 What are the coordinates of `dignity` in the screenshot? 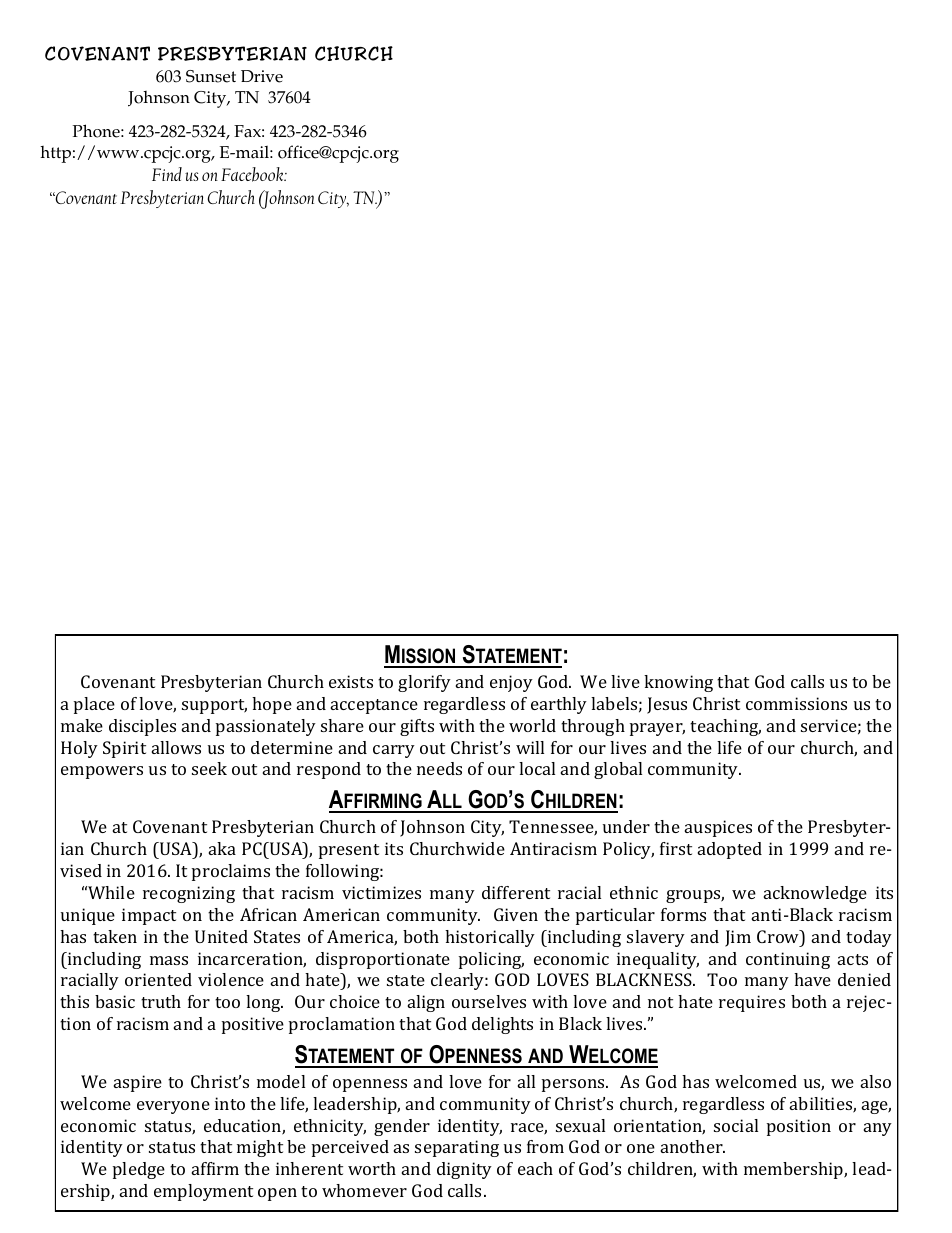 It's located at (464, 1170).
